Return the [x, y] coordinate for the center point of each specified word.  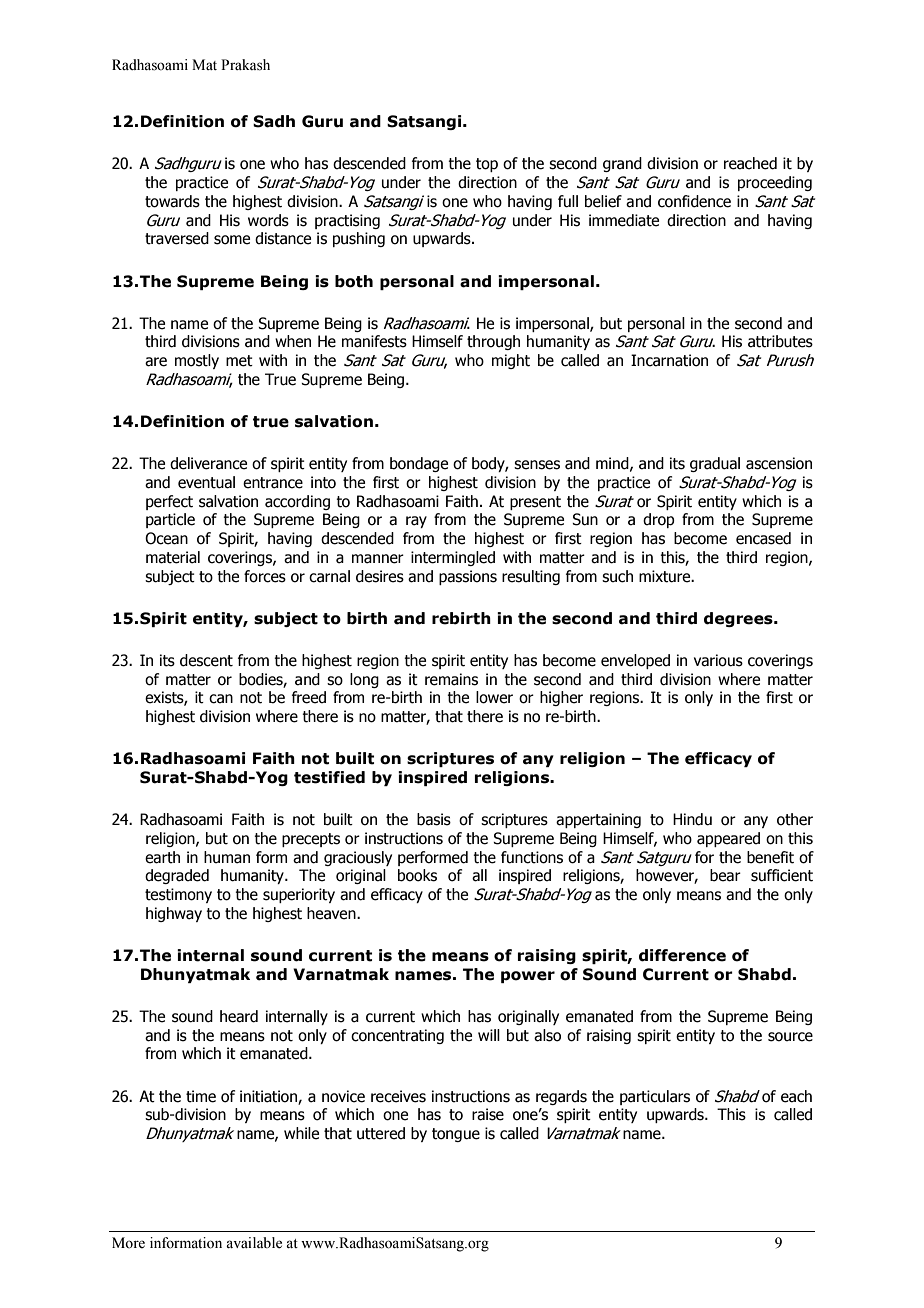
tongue [456, 1135]
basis [434, 819]
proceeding [775, 183]
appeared [728, 839]
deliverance [208, 463]
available [254, 1243]
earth [162, 857]
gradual [715, 464]
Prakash [245, 65]
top [487, 165]
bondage [419, 464]
